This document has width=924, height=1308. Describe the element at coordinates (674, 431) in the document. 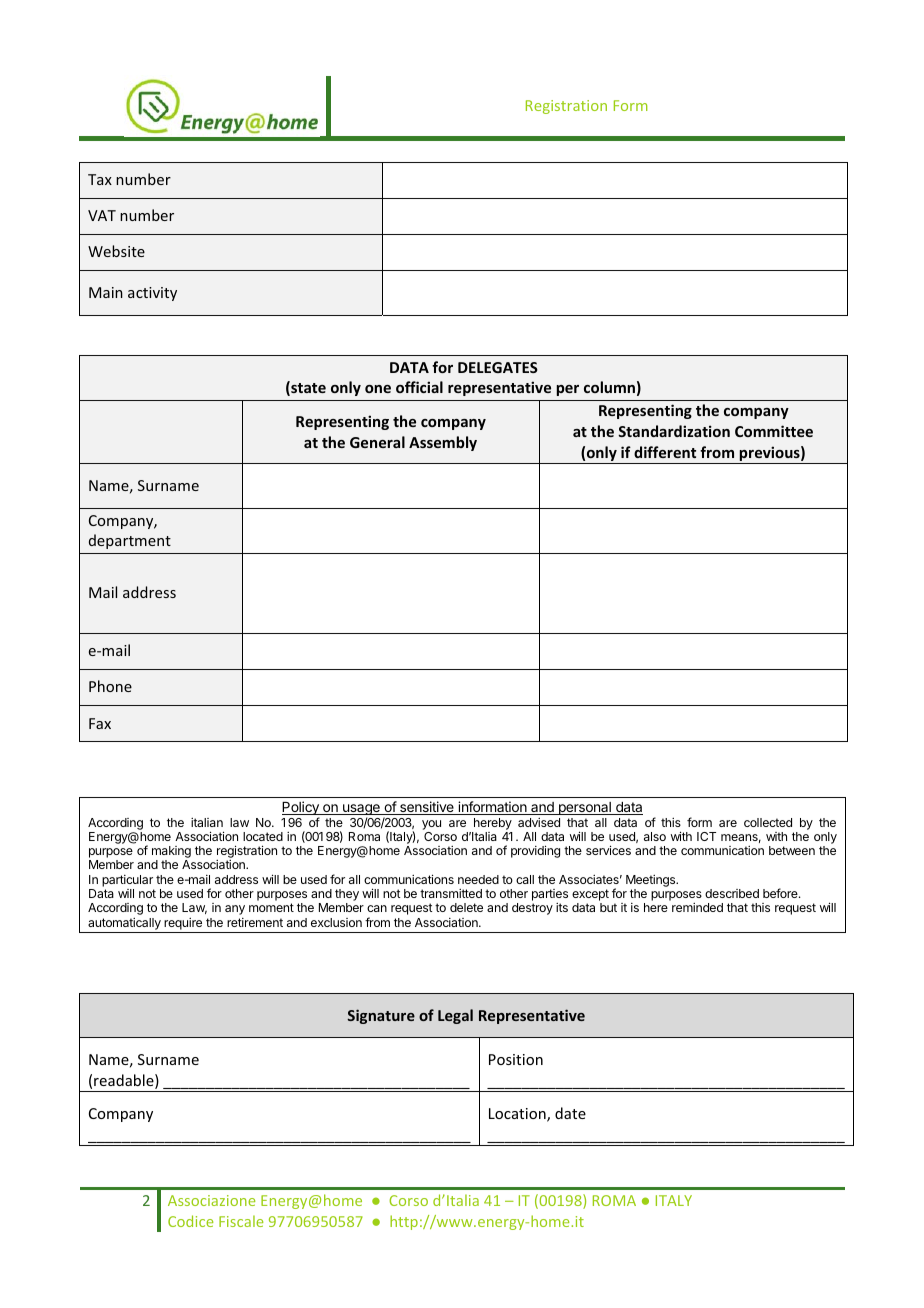

I see `Standardization` at that location.
